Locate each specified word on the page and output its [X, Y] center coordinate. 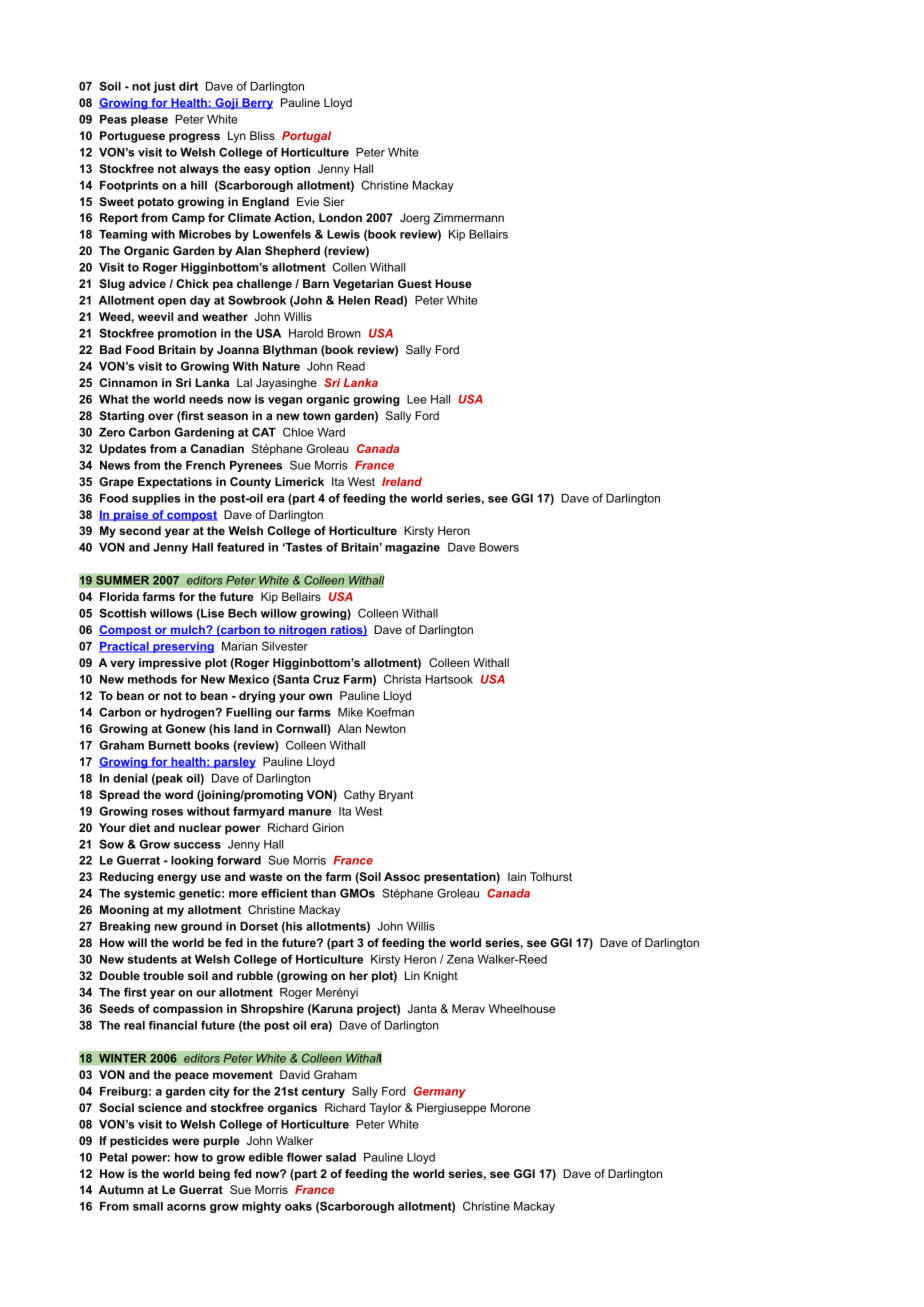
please [149, 120]
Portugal [306, 137]
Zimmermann [468, 217]
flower [304, 1157]
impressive [170, 664]
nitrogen [303, 631]
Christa [402, 679]
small [148, 1206]
